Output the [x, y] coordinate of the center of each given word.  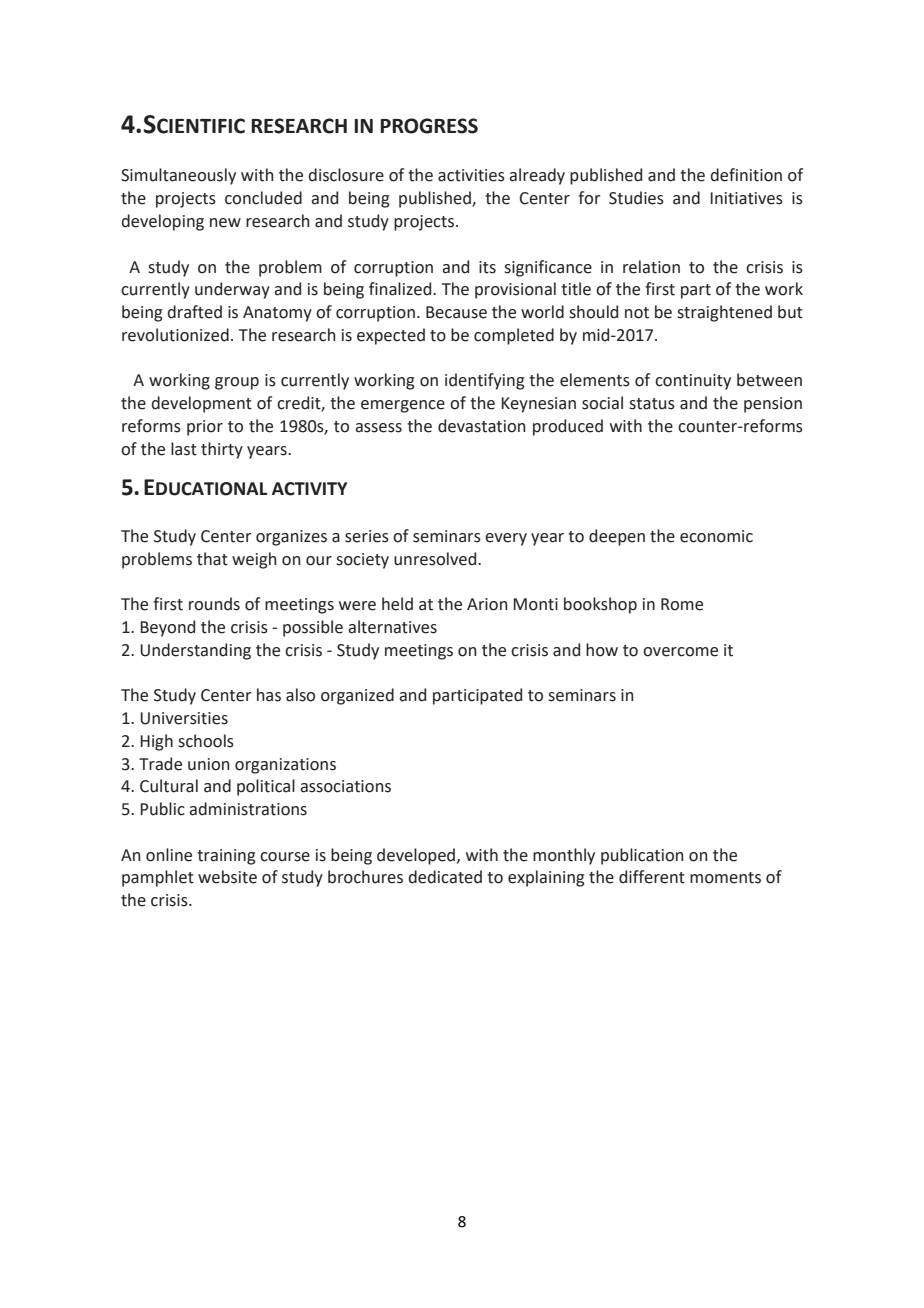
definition [746, 175]
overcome [680, 652]
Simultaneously [178, 176]
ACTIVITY [309, 489]
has [269, 695]
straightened [724, 313]
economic [716, 536]
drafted [194, 312]
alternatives [392, 627]
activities [471, 175]
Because [456, 312]
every [506, 539]
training [226, 857]
